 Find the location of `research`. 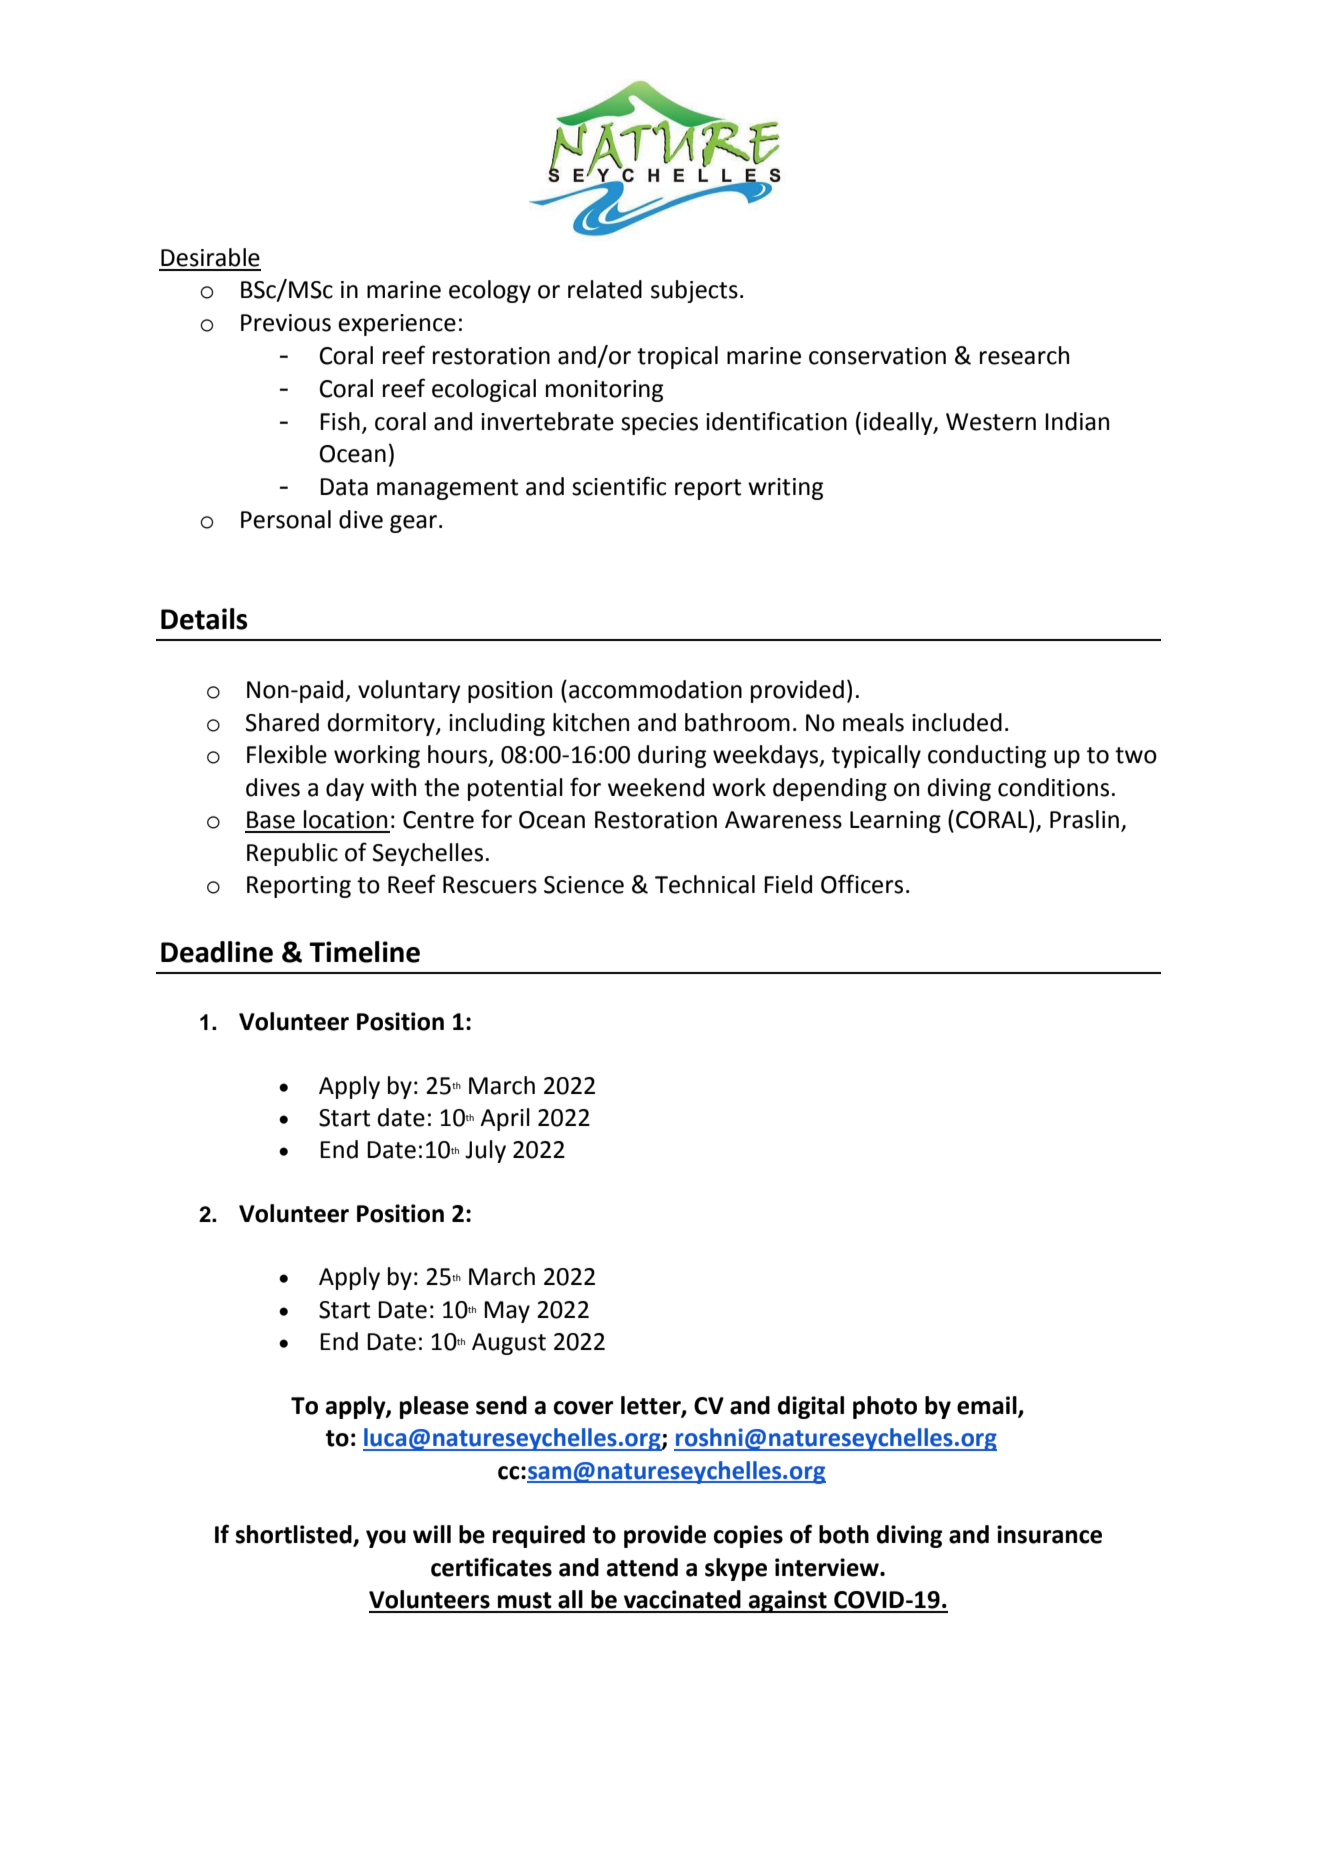

research is located at coordinates (1024, 355).
